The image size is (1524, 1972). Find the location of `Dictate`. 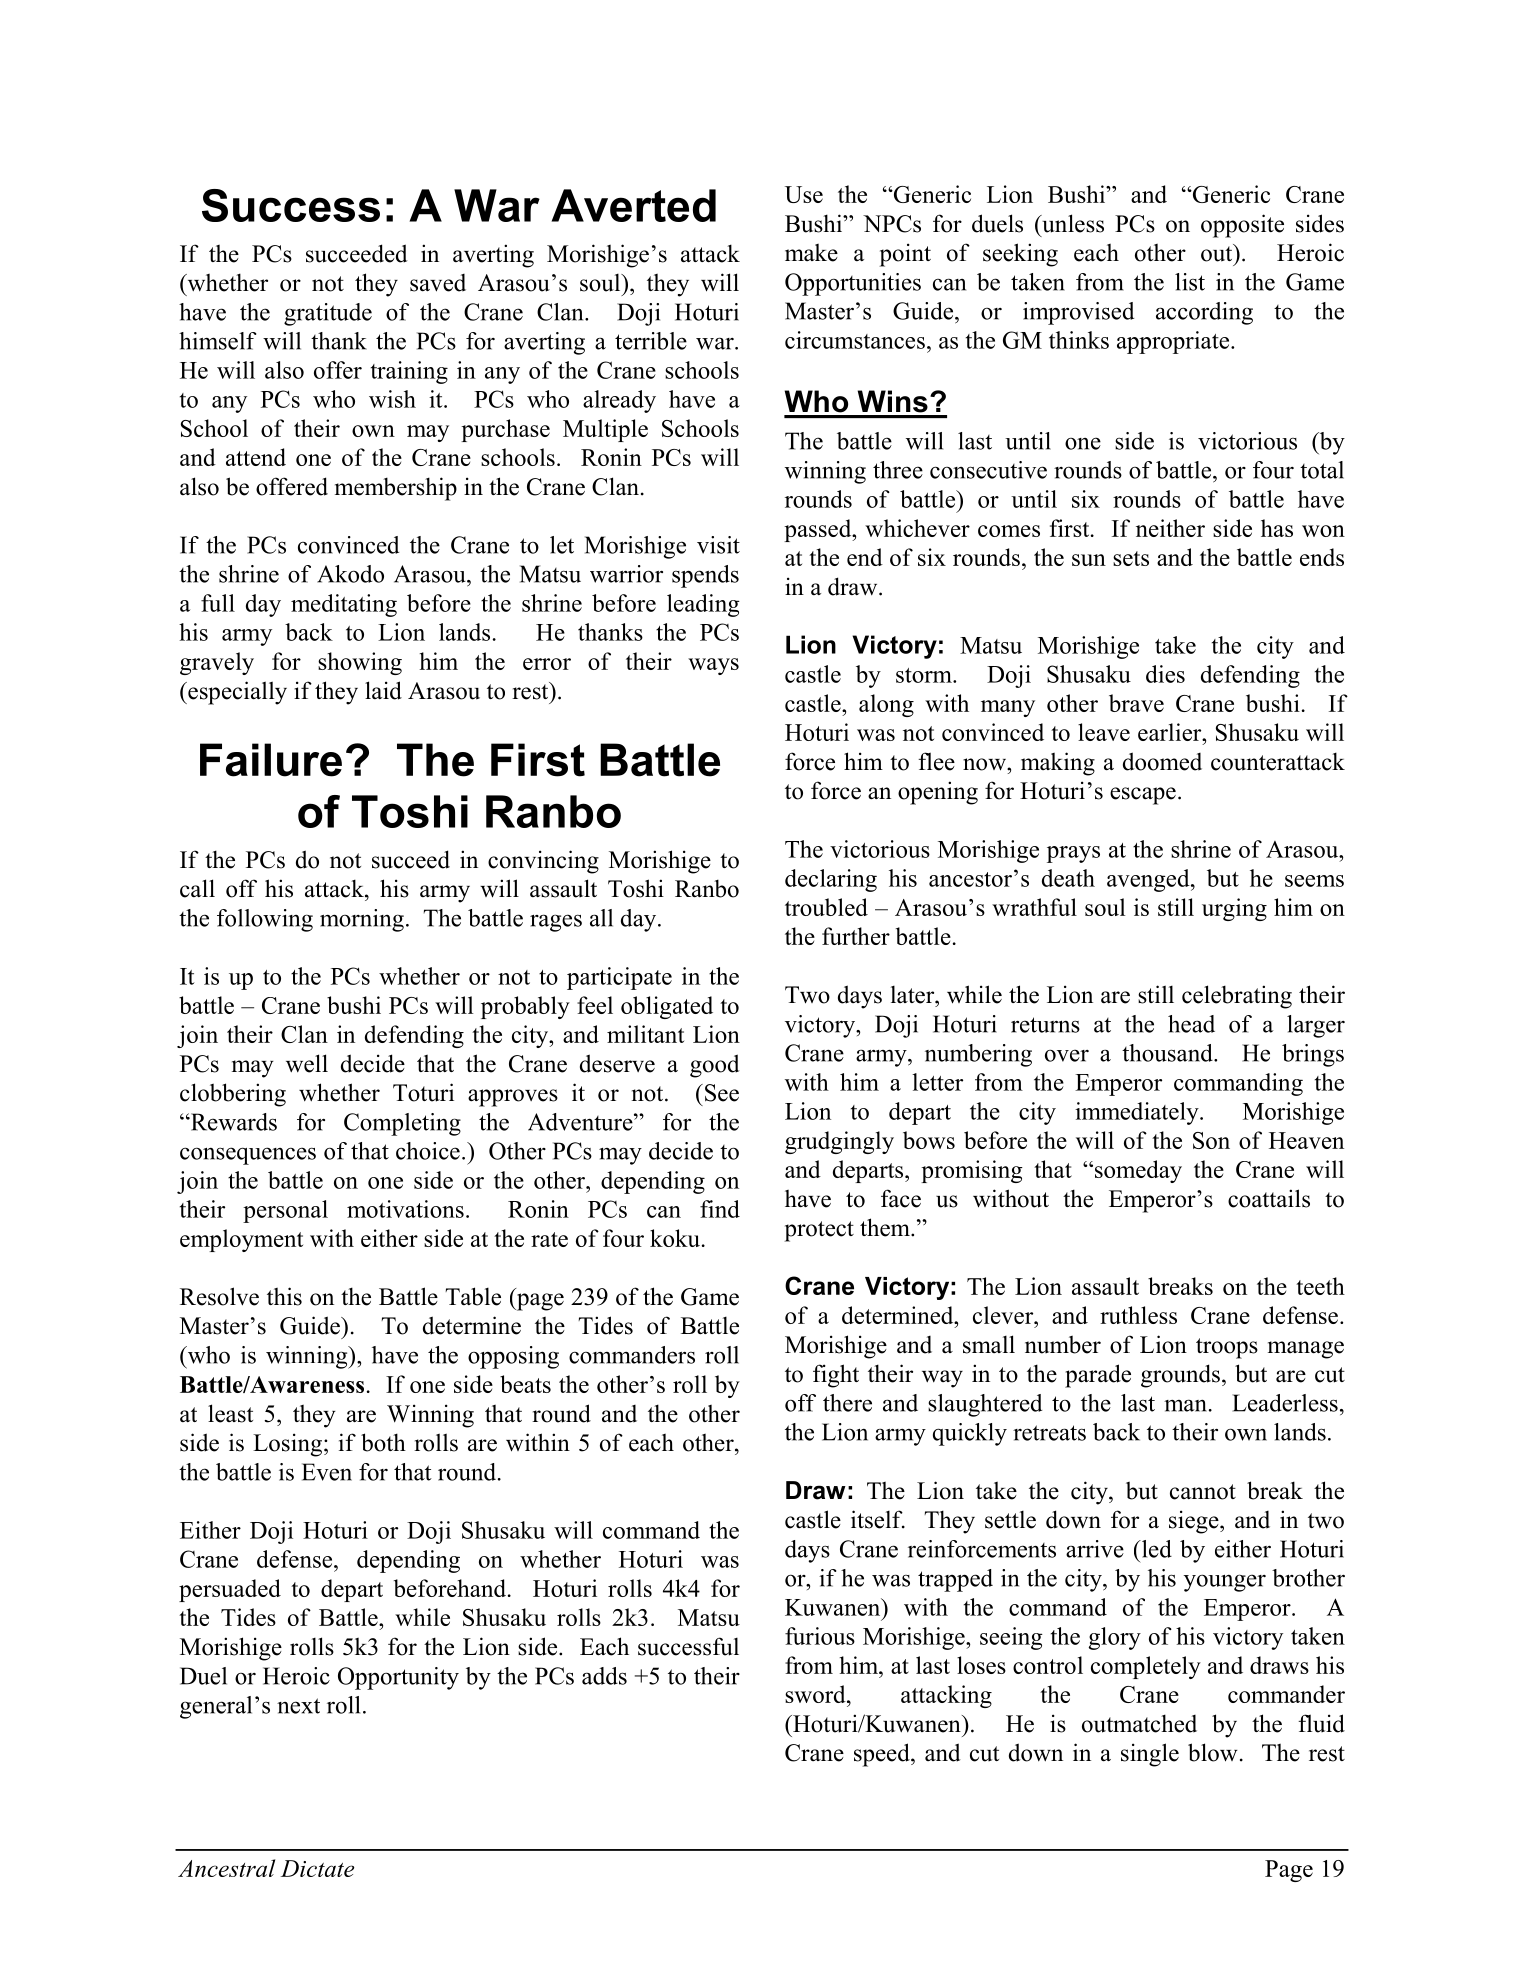

Dictate is located at coordinates (317, 1868).
